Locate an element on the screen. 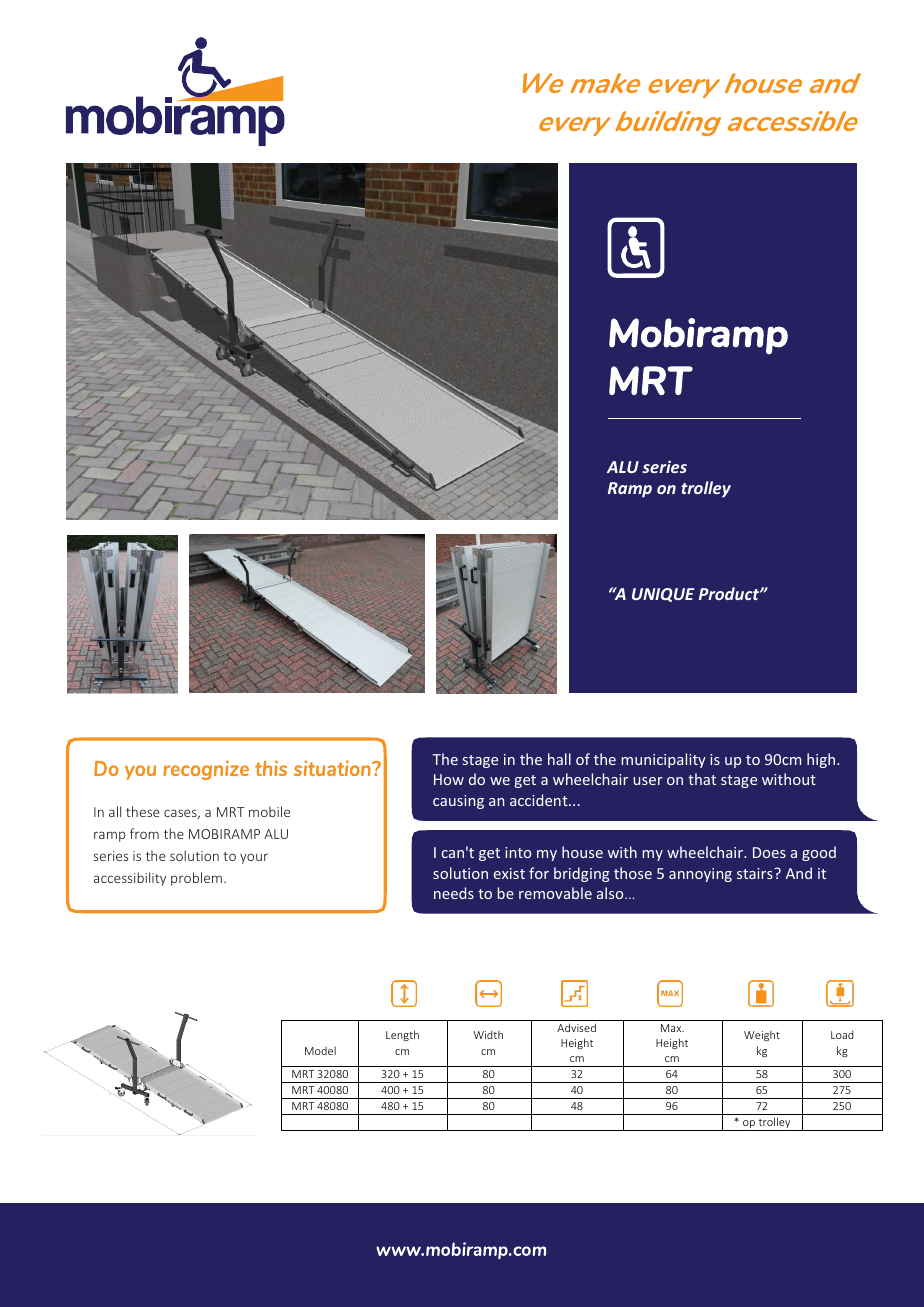  UNIQUE is located at coordinates (663, 595).
